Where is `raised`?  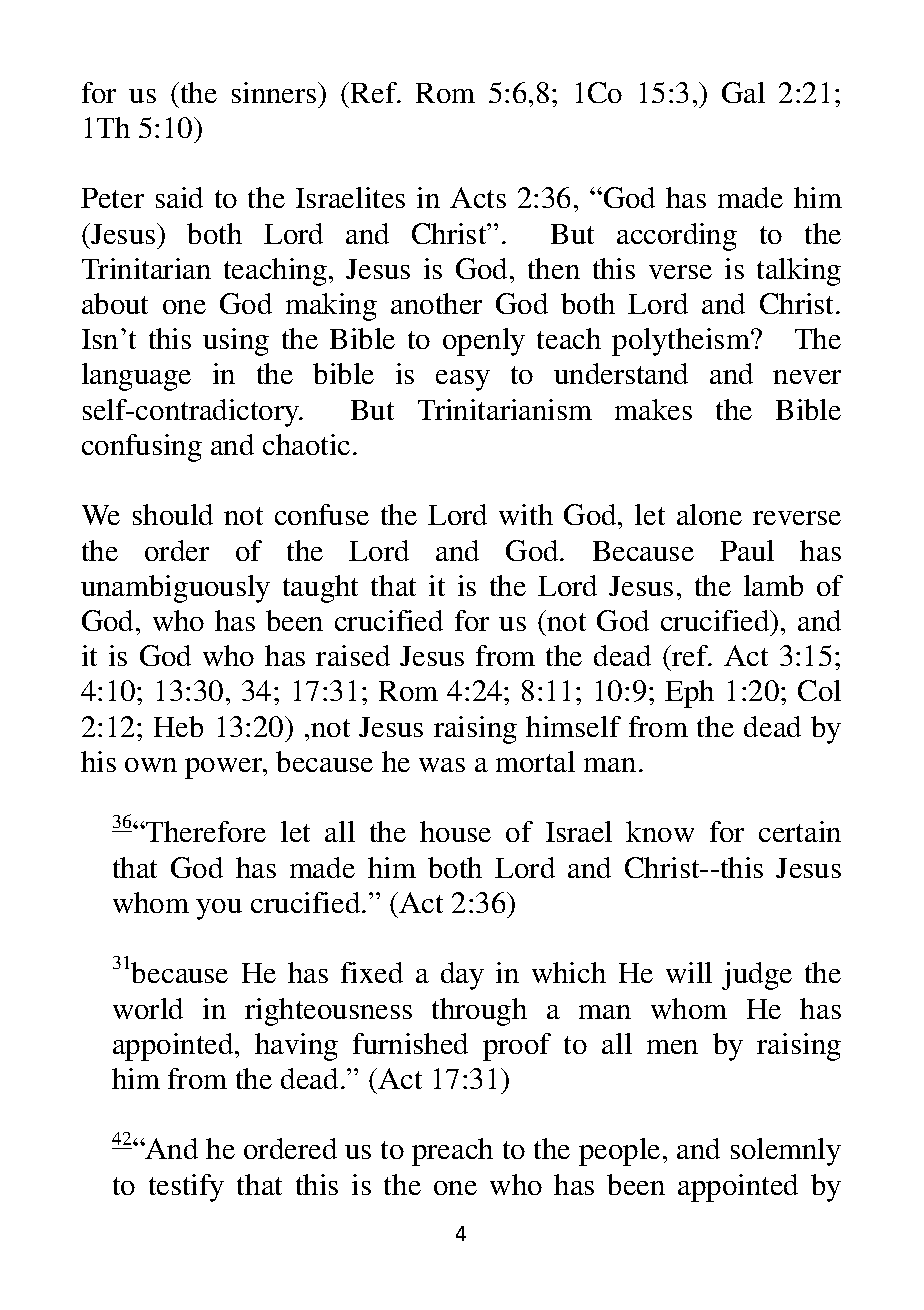
raised is located at coordinates (353, 655).
